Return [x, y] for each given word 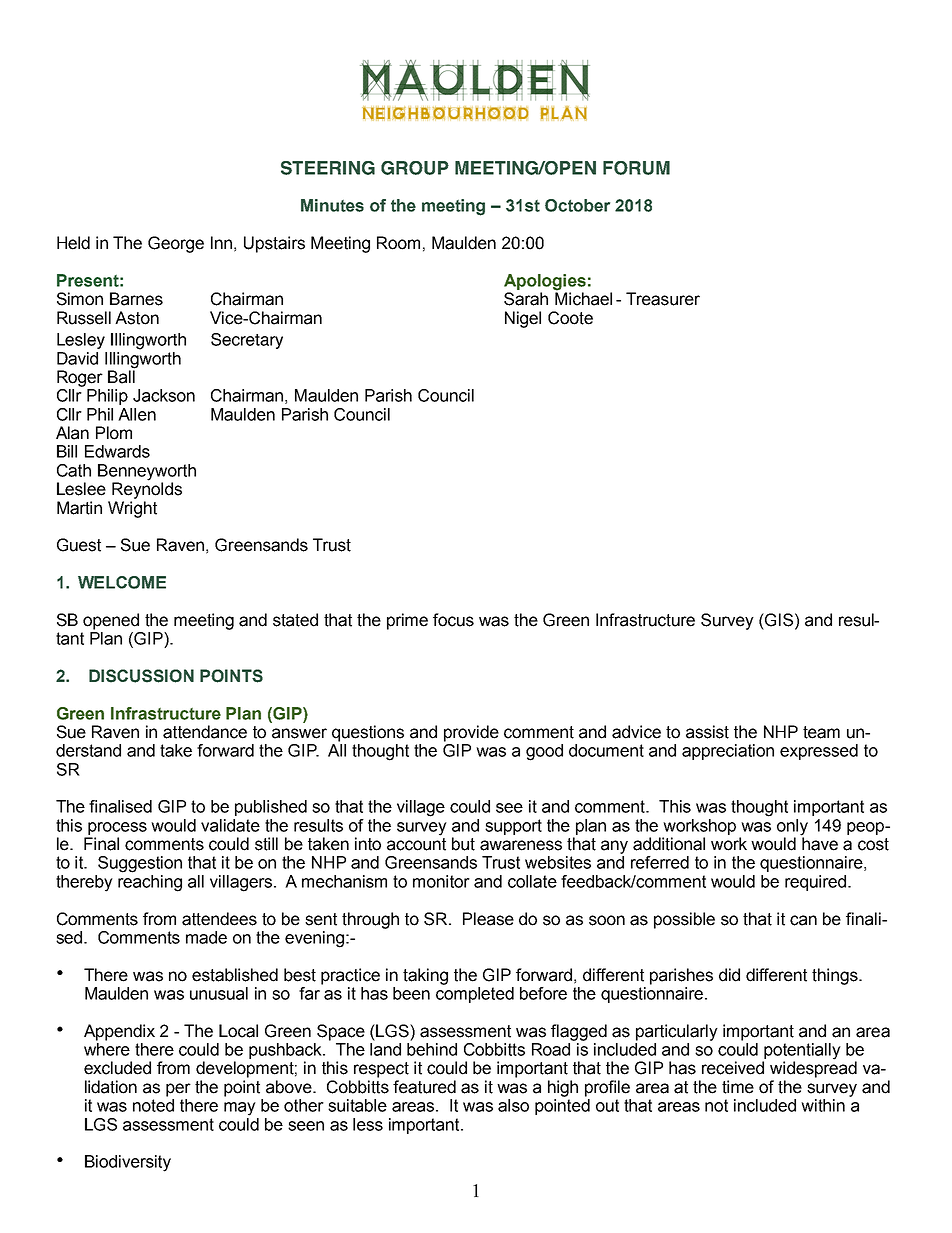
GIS [779, 620]
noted [153, 1105]
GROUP [415, 168]
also [513, 1105]
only [792, 827]
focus [453, 620]
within [823, 1105]
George [176, 244]
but [463, 844]
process [117, 828]
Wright [132, 509]
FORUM [636, 168]
